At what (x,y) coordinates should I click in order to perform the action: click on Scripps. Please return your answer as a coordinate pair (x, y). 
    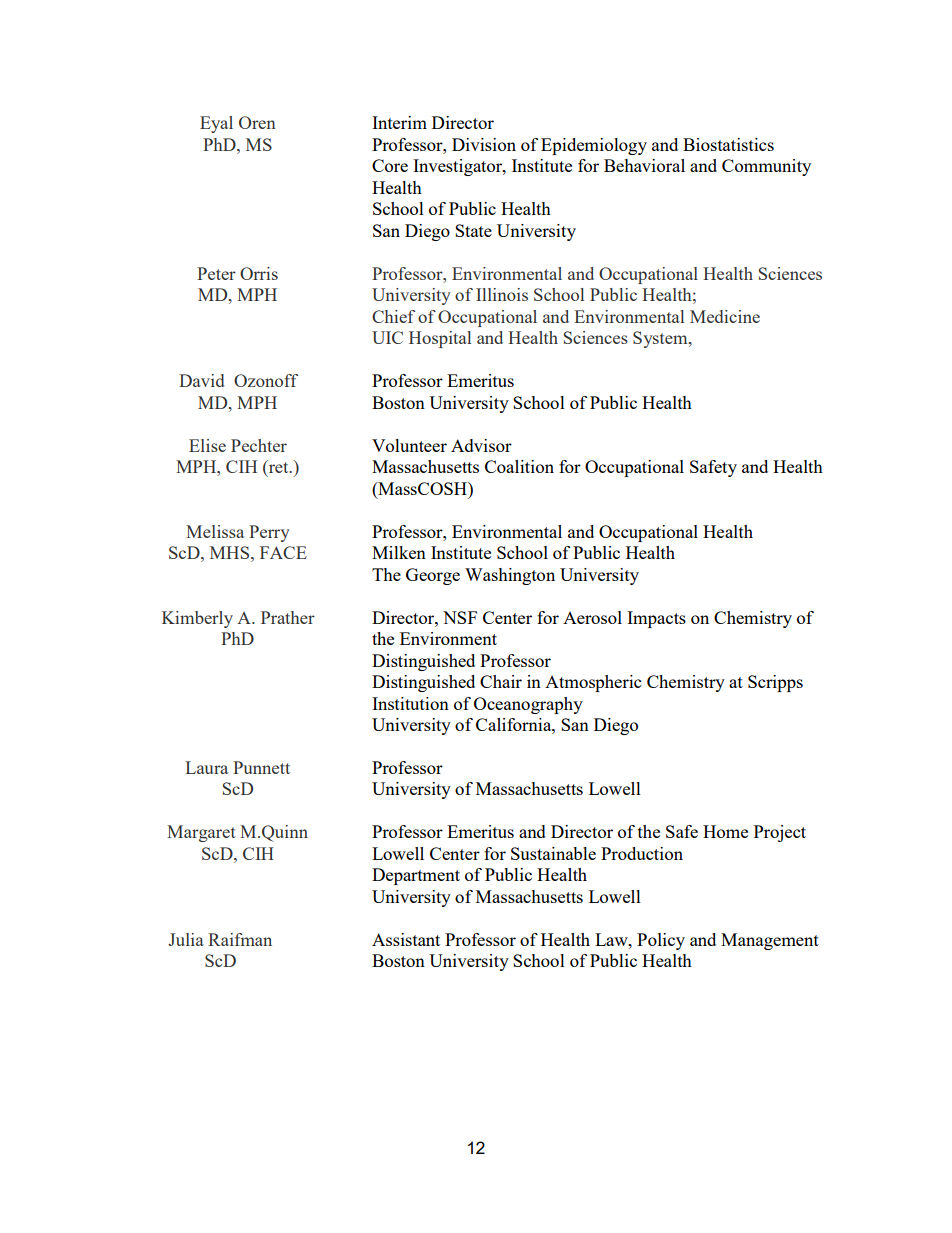
    Looking at the image, I should click on (775, 683).
